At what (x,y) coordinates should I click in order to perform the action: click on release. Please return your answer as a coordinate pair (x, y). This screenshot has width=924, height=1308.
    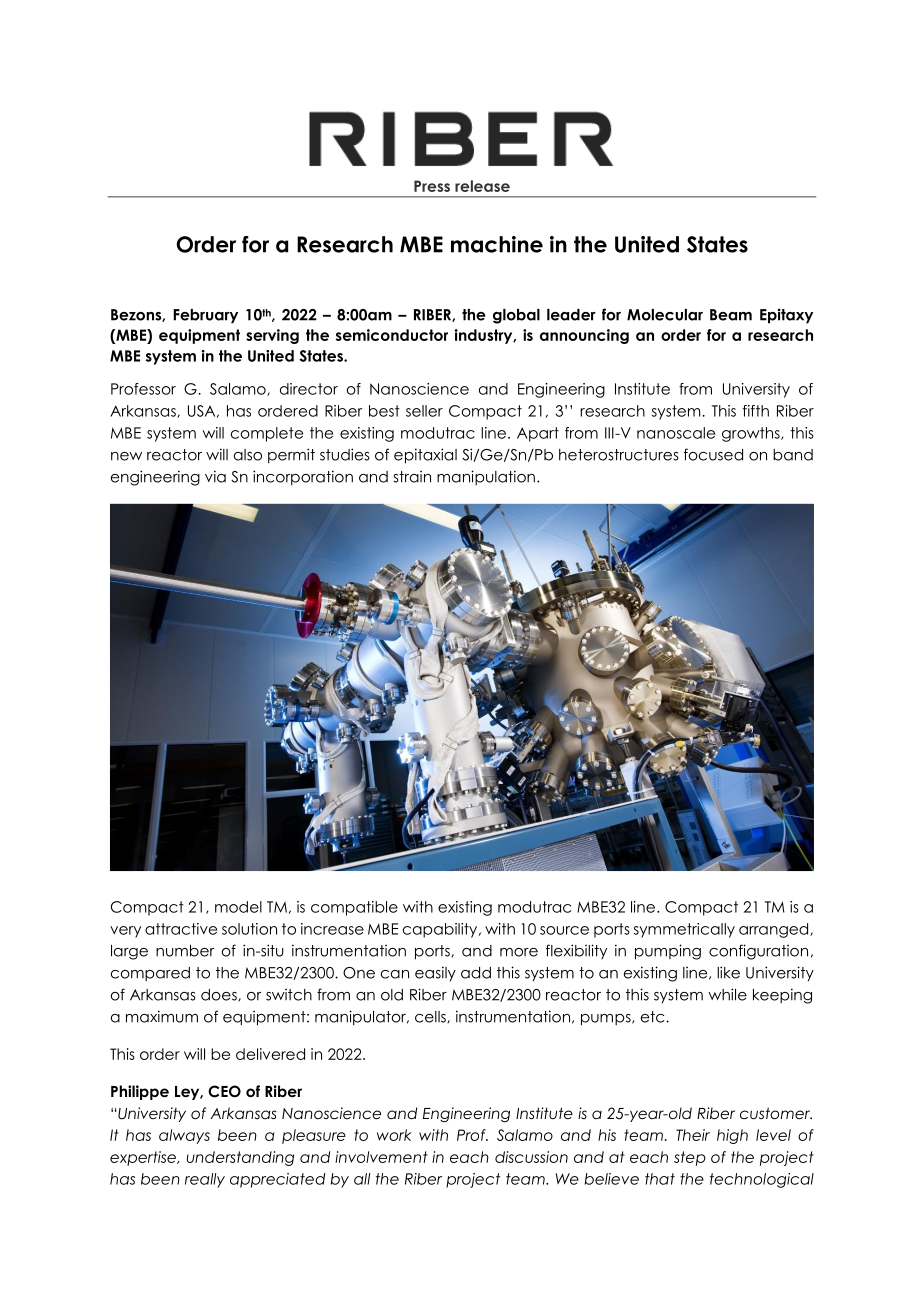
    Looking at the image, I should click on (482, 186).
